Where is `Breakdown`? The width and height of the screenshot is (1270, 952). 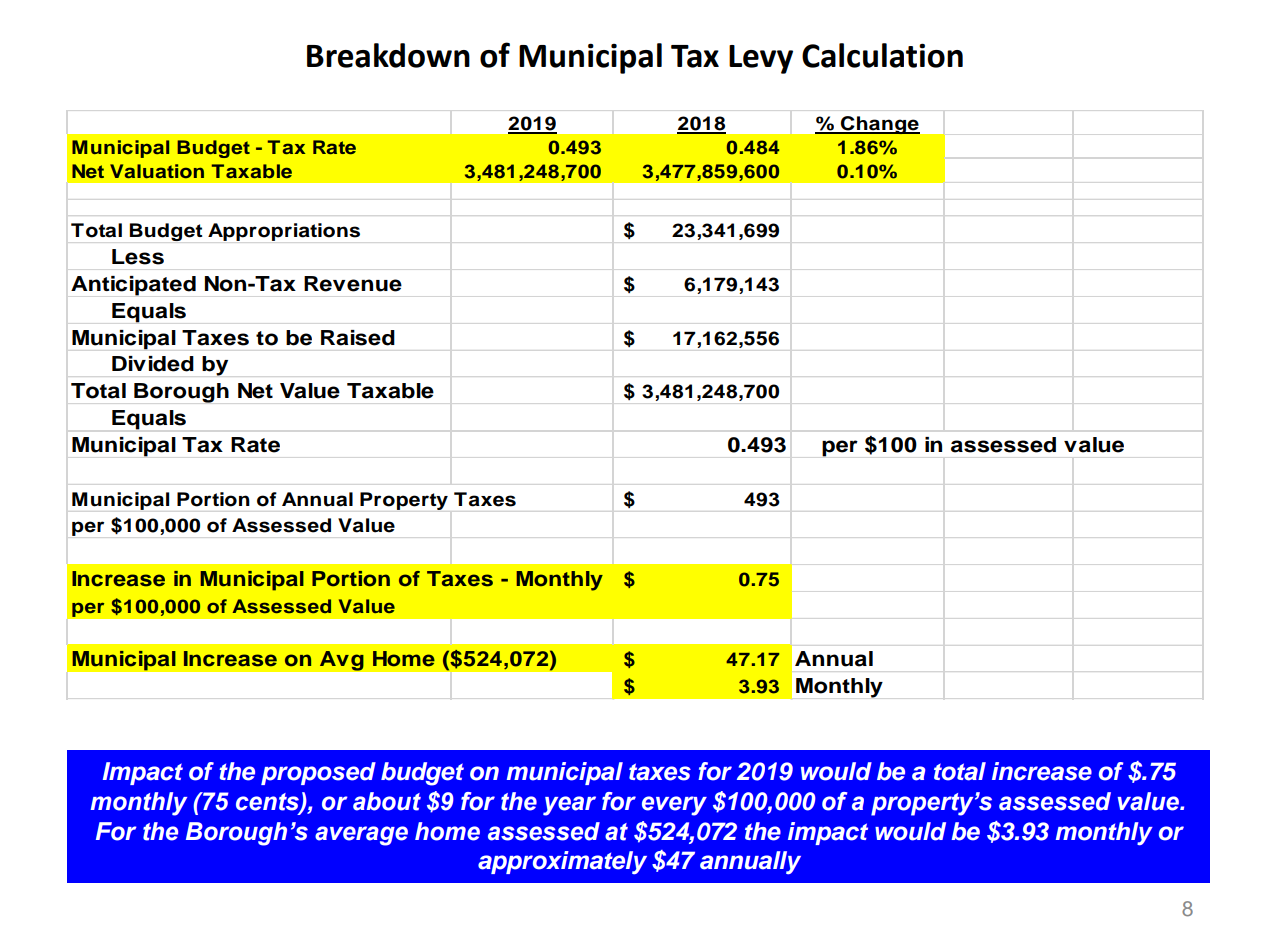
Breakdown is located at coordinates (388, 55).
